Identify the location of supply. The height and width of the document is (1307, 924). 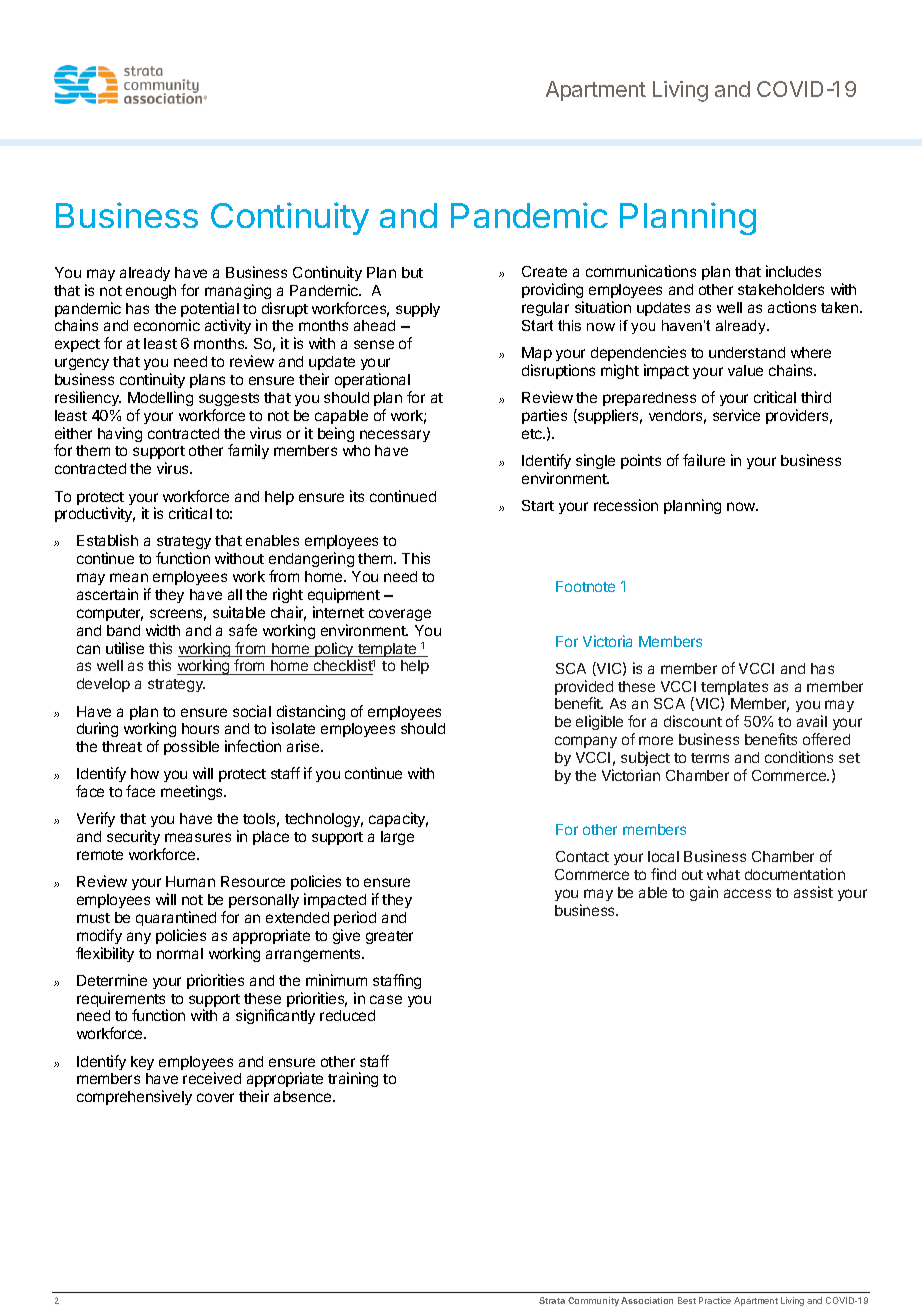
(418, 310).
